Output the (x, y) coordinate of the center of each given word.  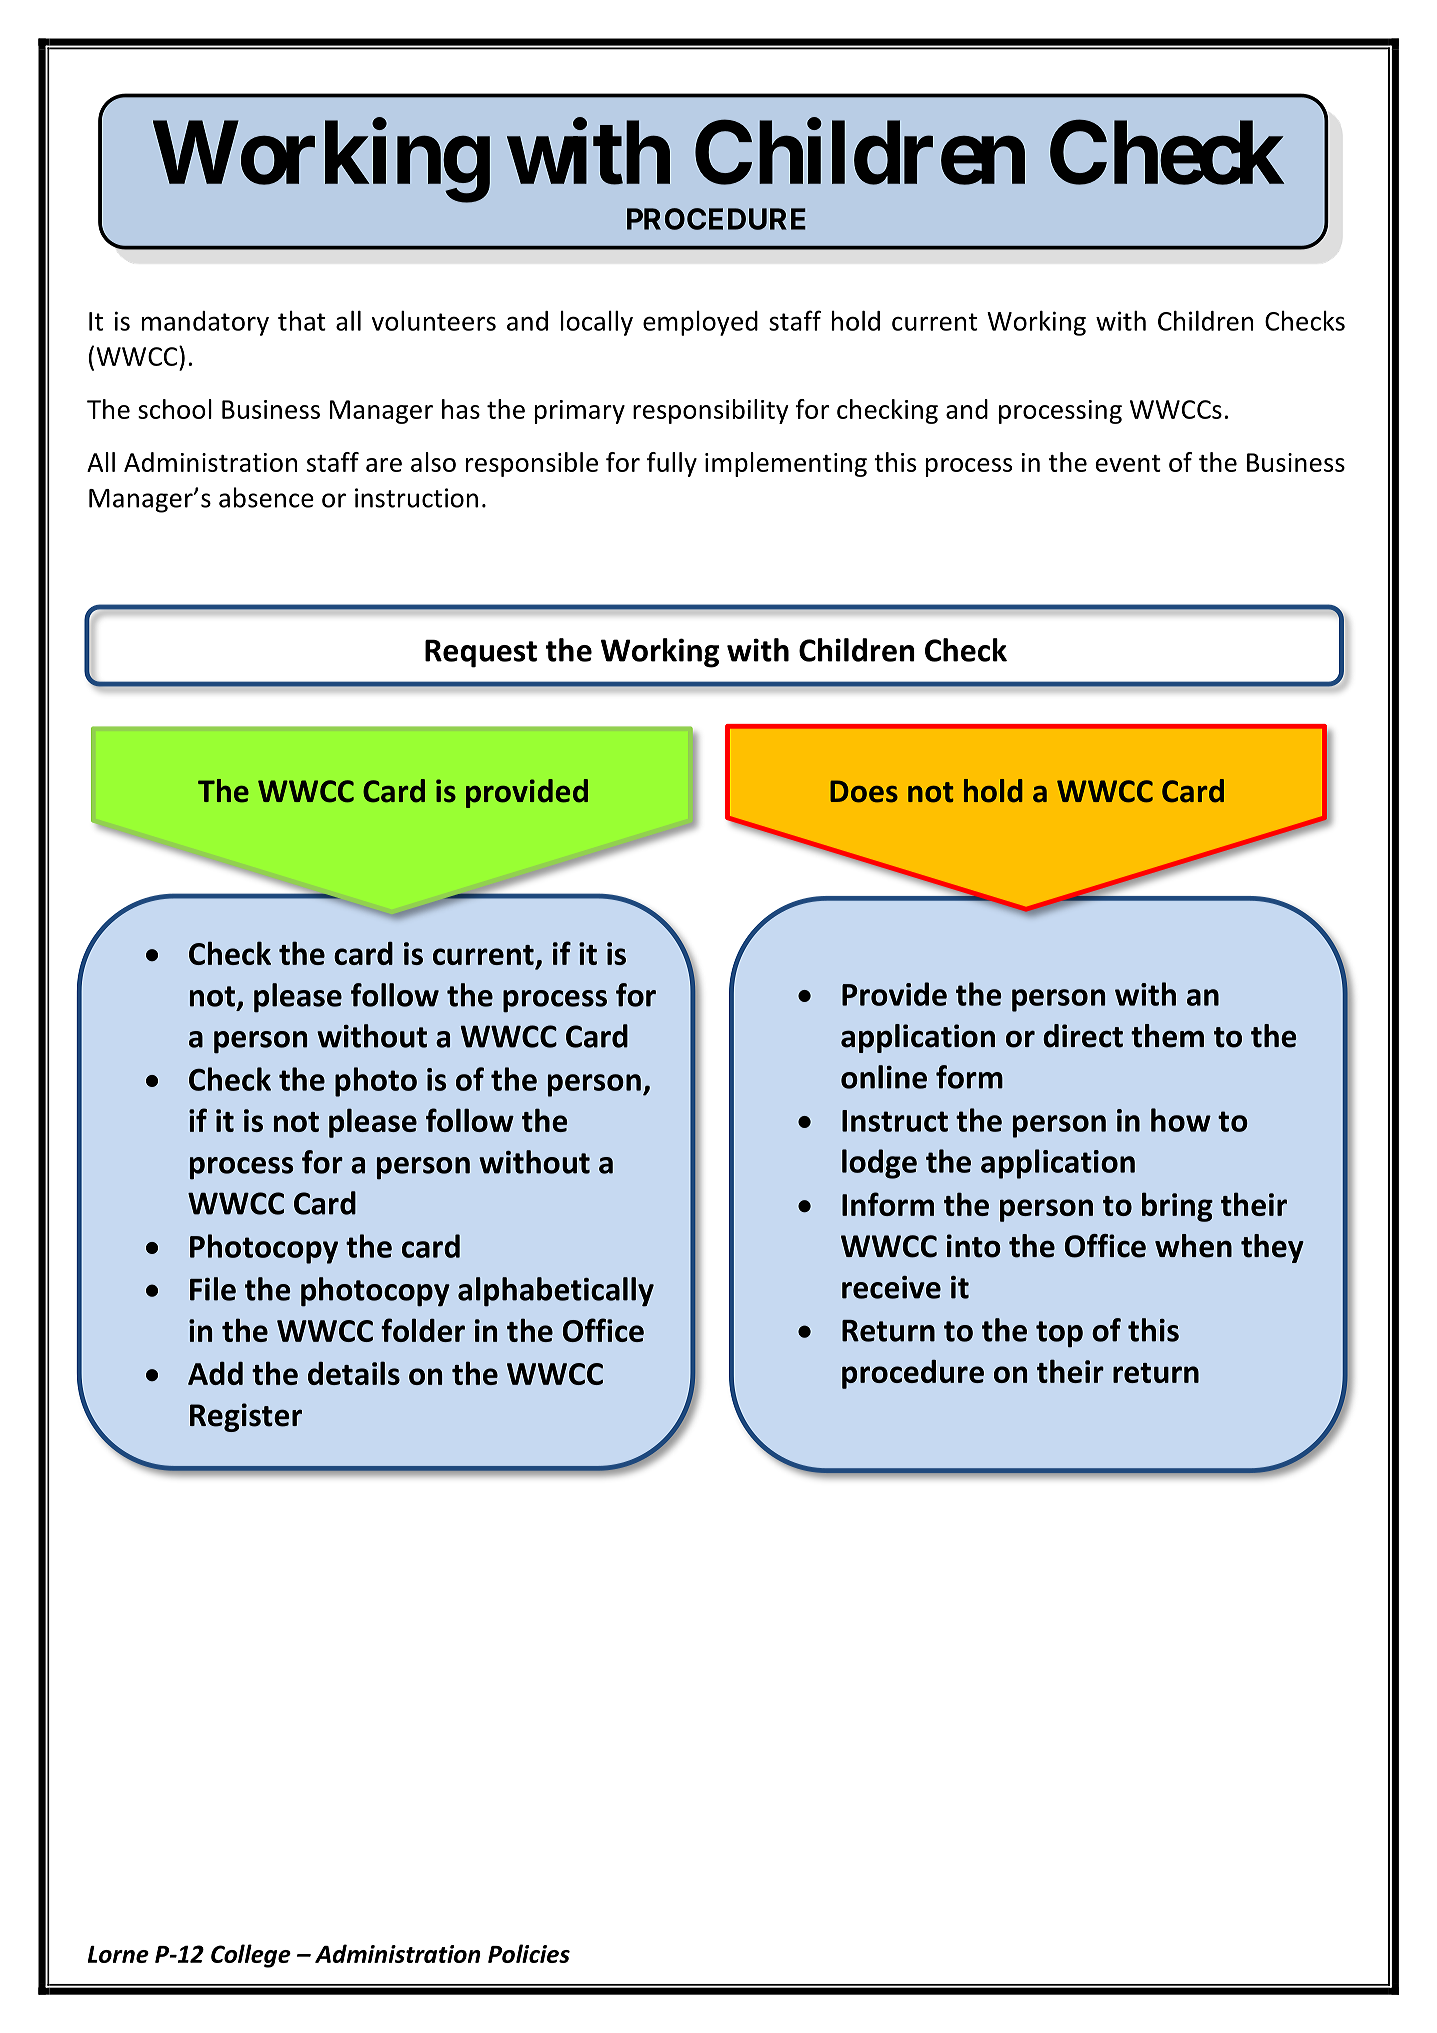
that (302, 321)
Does (864, 791)
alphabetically (556, 1292)
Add (215, 1373)
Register (246, 1417)
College (251, 1956)
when (1193, 1246)
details (354, 1373)
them (1167, 1036)
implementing (786, 464)
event (1128, 463)
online (884, 1077)
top (1059, 1334)
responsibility (711, 411)
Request (481, 653)
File (213, 1289)
